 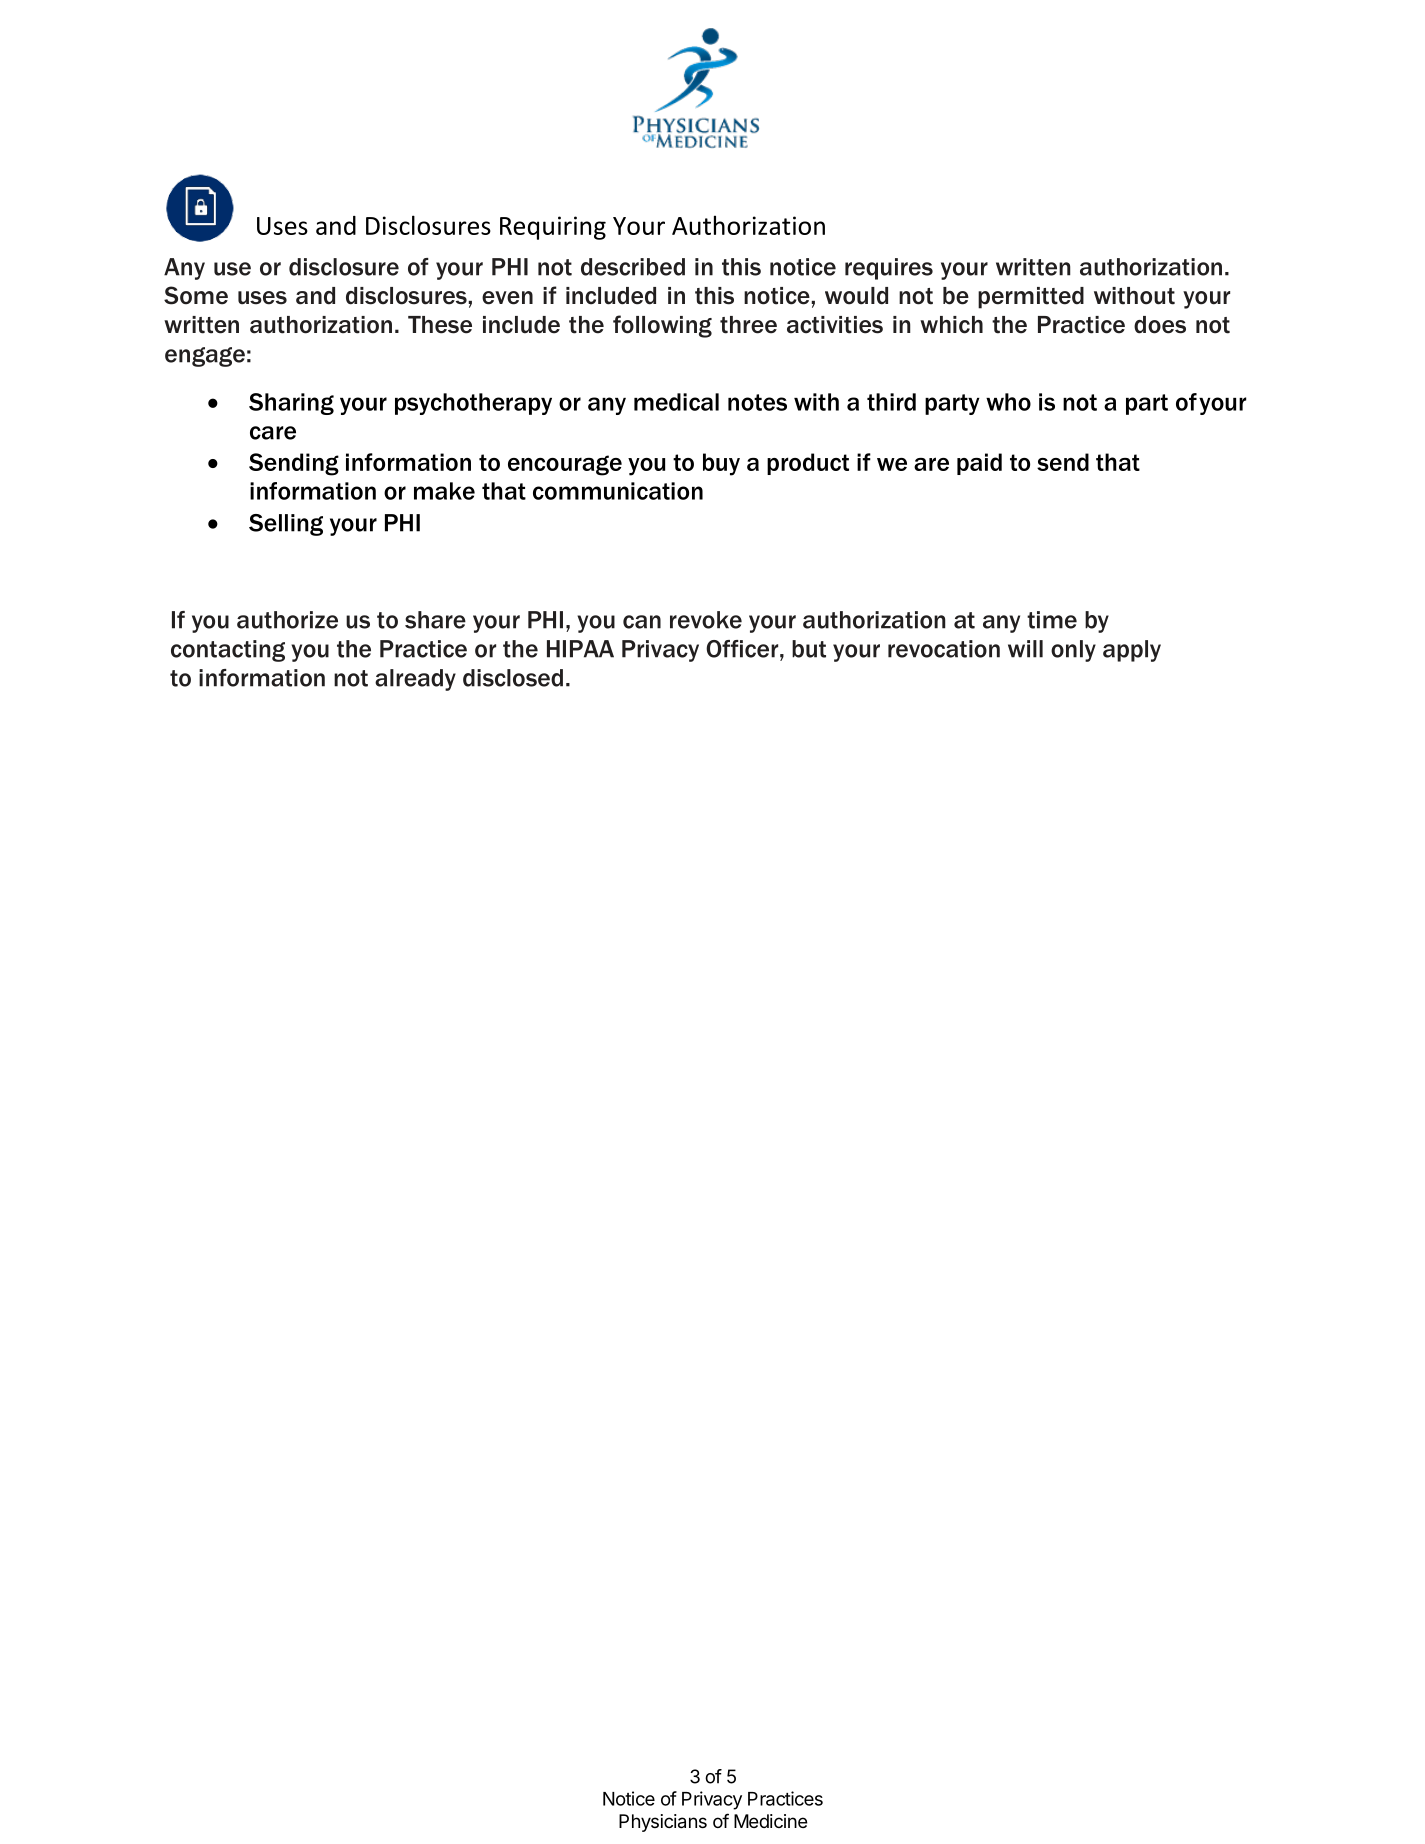 What do you see at coordinates (580, 649) in the page?
I see `HIPAA` at bounding box center [580, 649].
